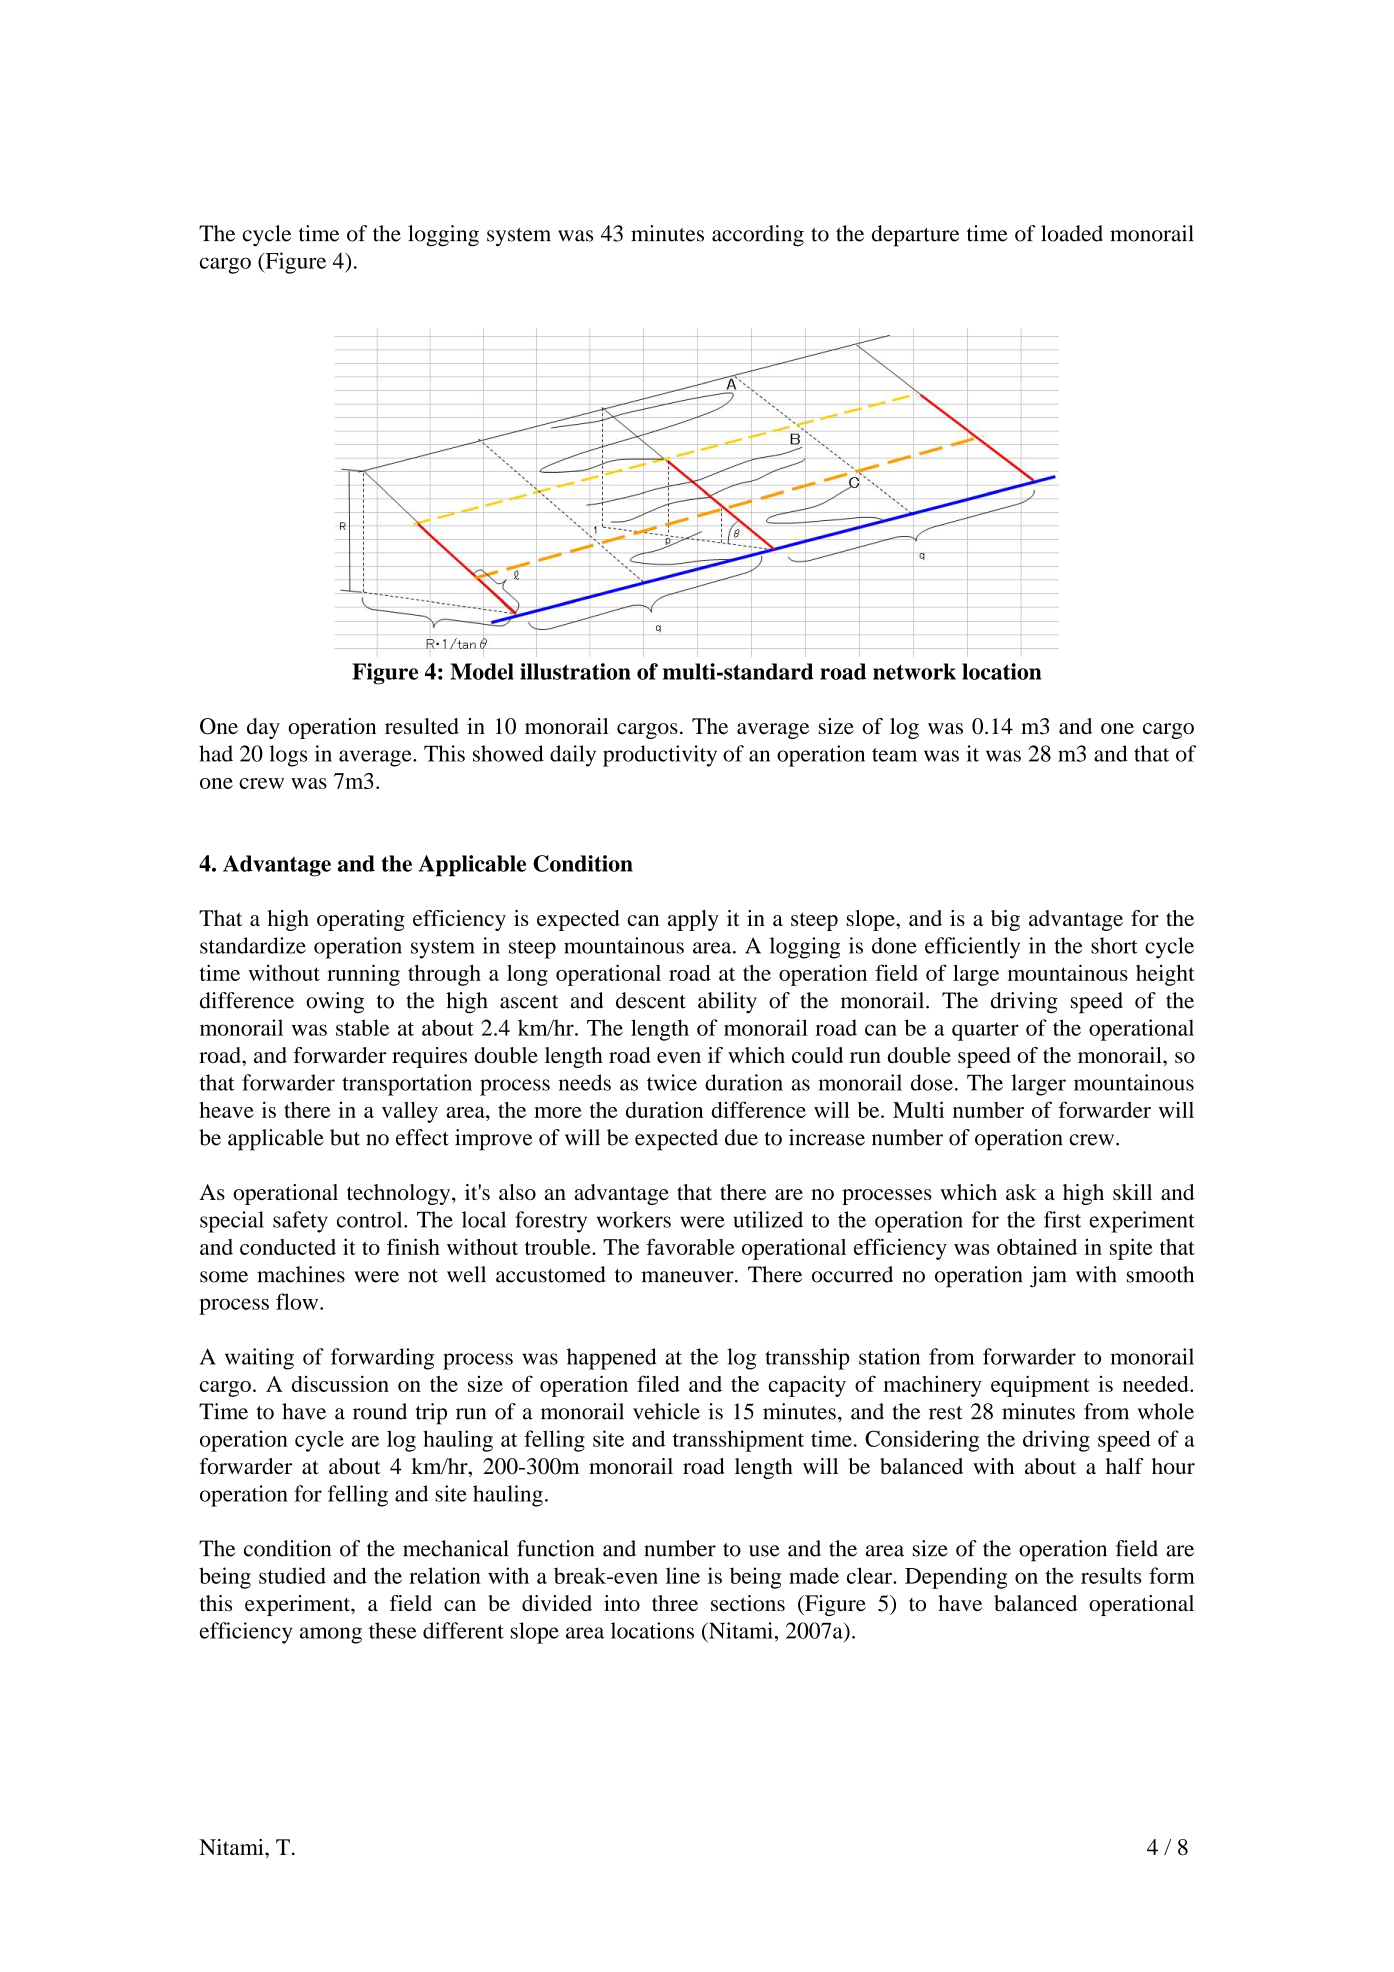  I want to click on loaded, so click(1072, 233).
